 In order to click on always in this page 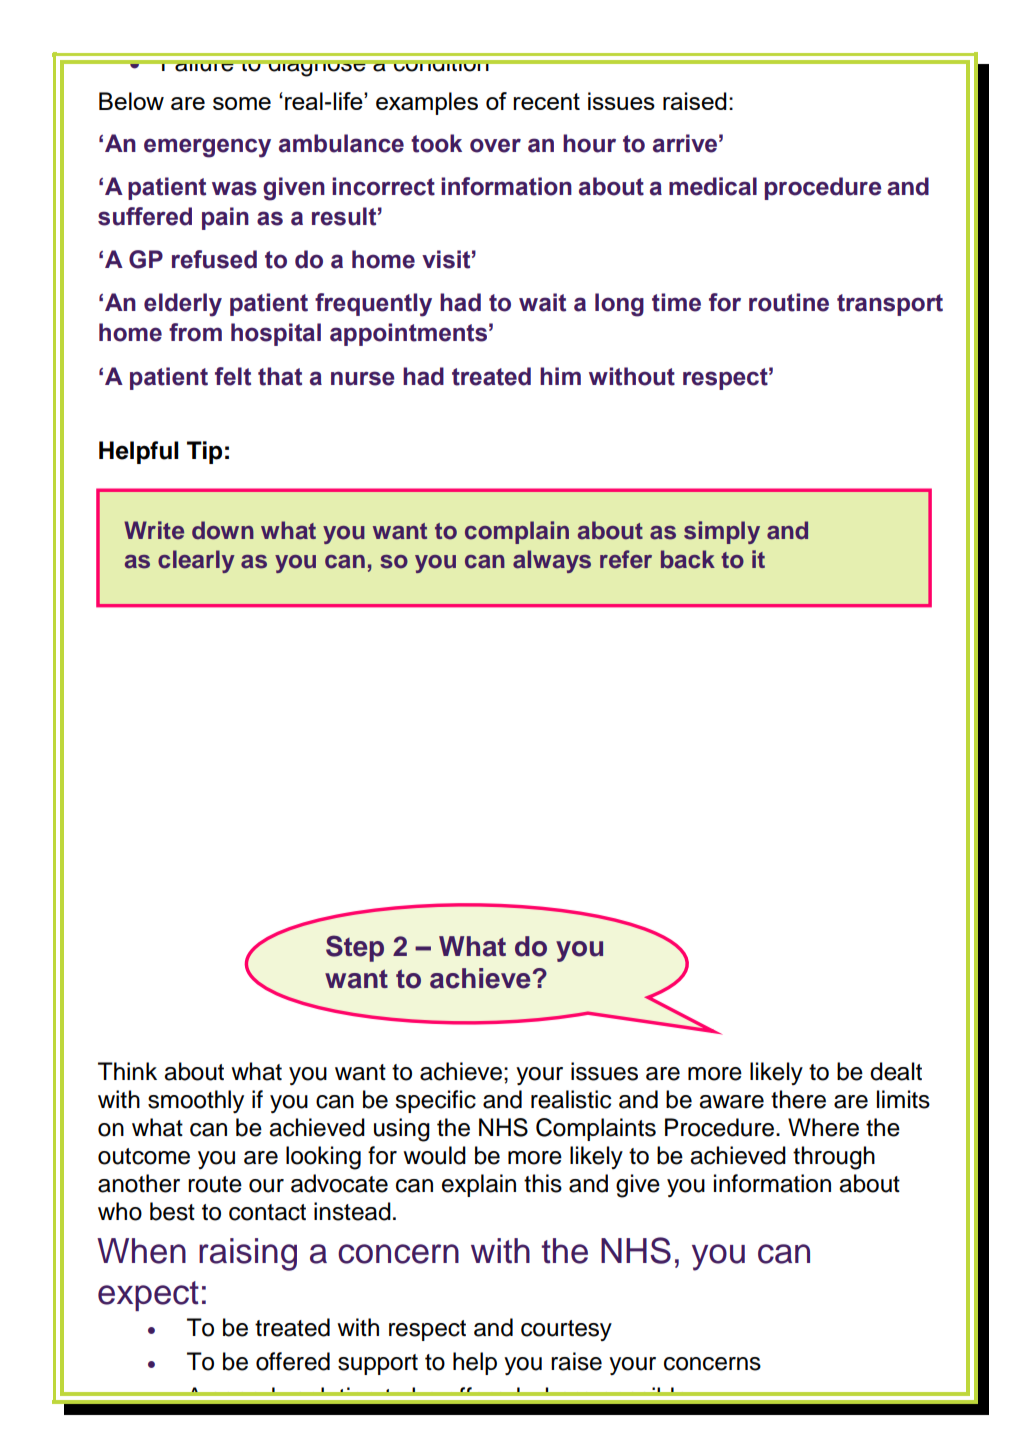, I will do `click(552, 561)`.
